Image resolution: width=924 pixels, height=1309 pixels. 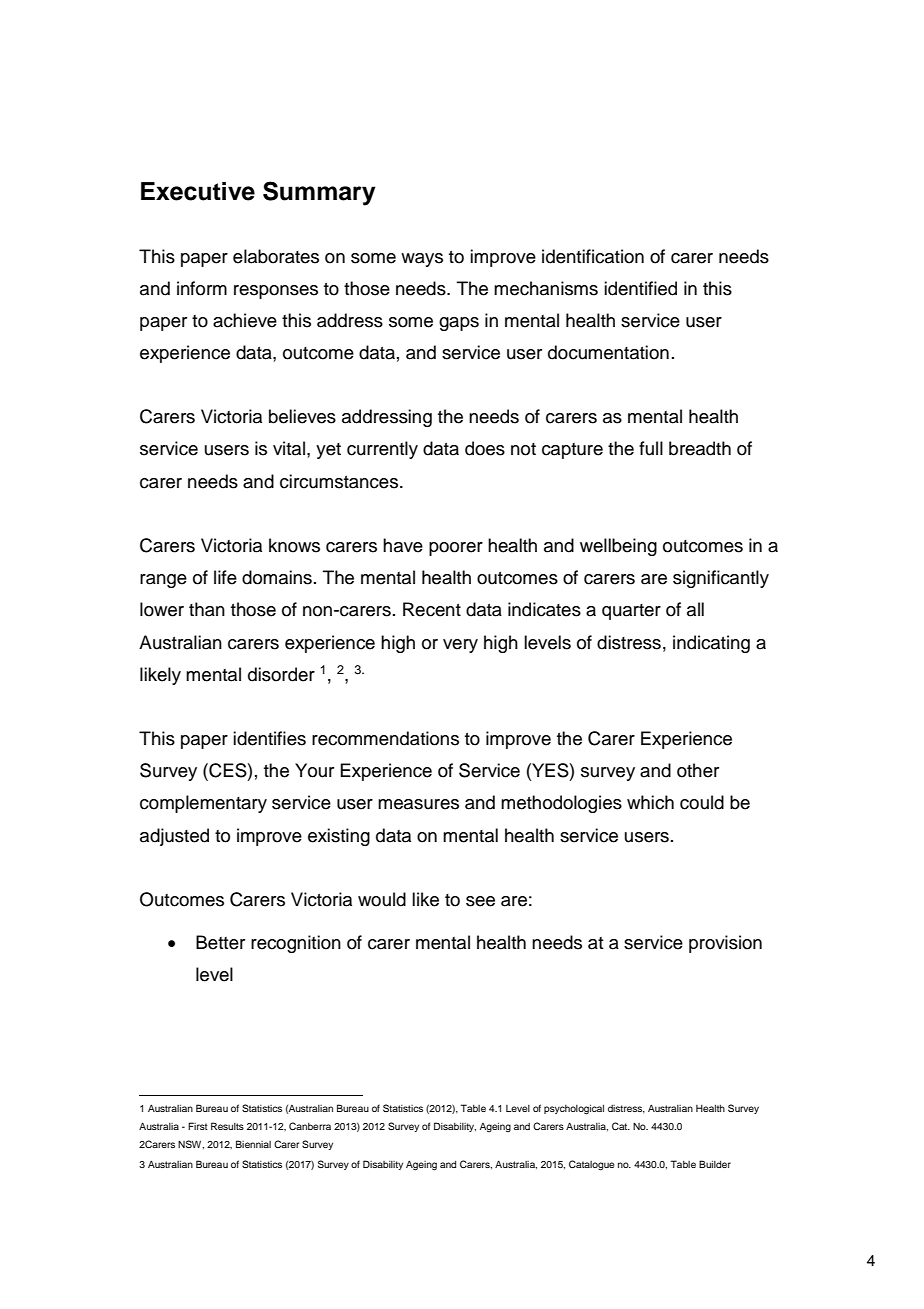 What do you see at coordinates (651, 448) in the screenshot?
I see `full` at bounding box center [651, 448].
